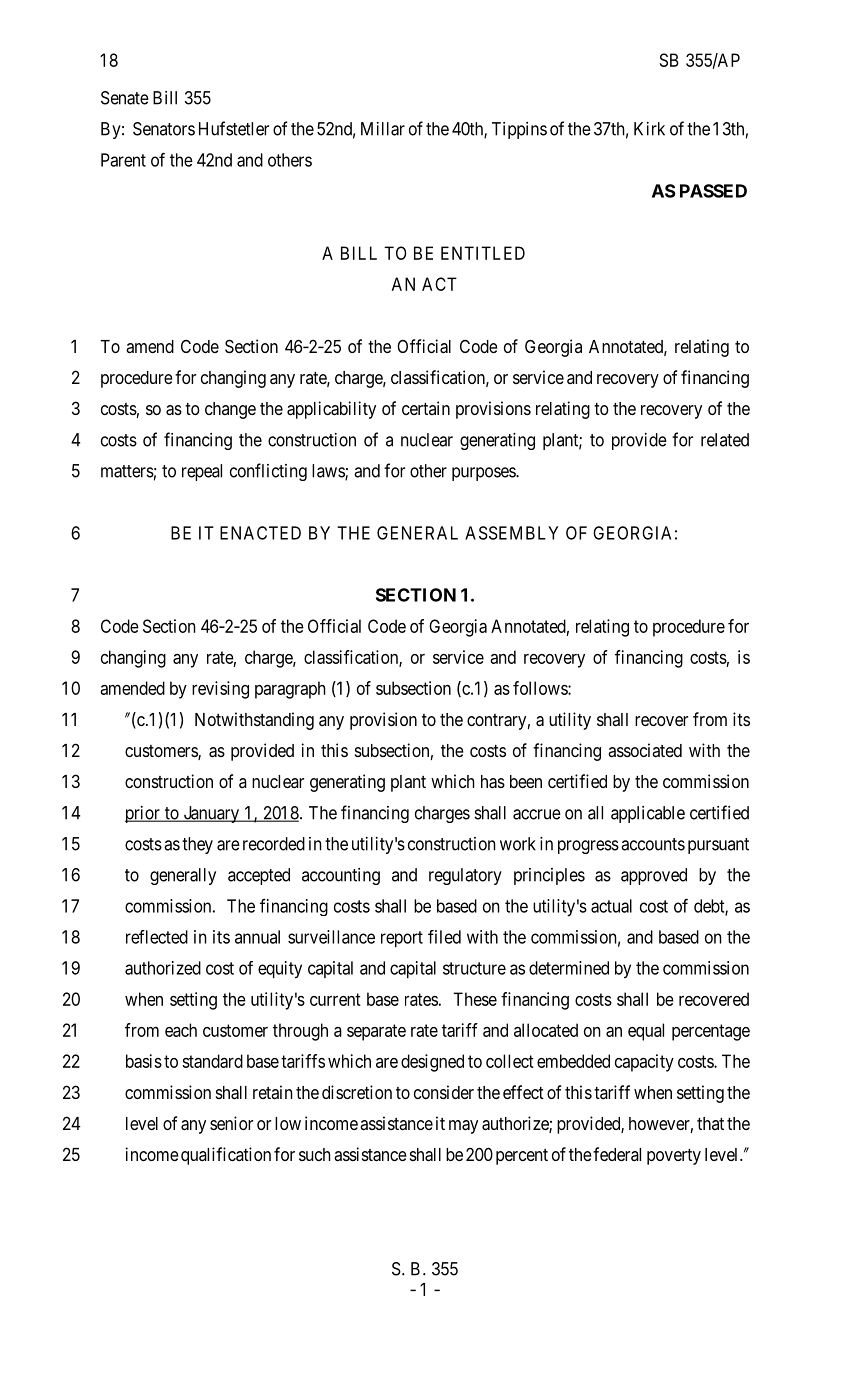 The image size is (849, 1400). What do you see at coordinates (220, 690) in the screenshot?
I see `revising` at bounding box center [220, 690].
